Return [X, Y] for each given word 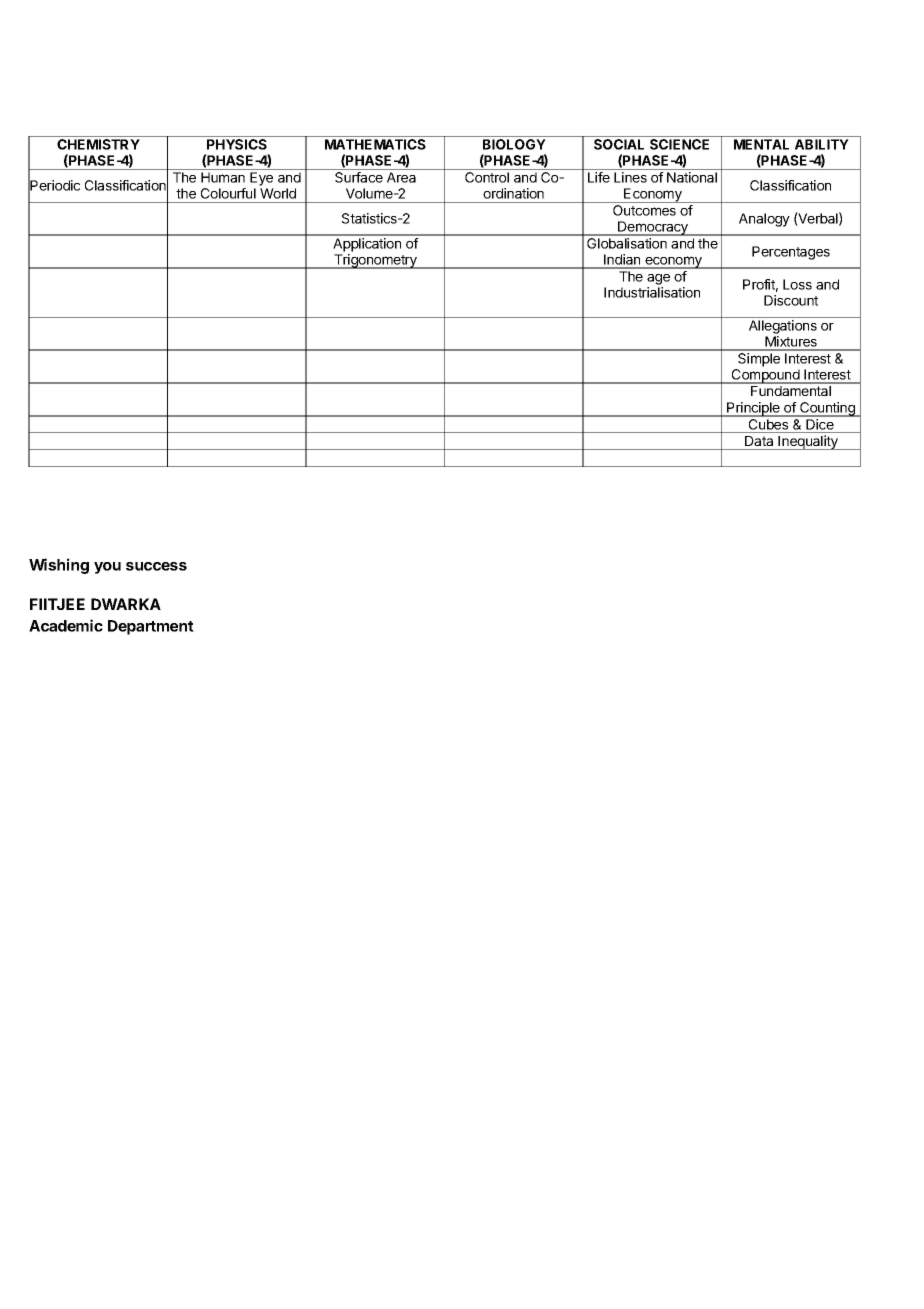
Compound [766, 376]
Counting [827, 409]
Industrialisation [652, 292]
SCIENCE [679, 144]
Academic [66, 625]
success [156, 566]
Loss [797, 284]
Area [401, 177]
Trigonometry [375, 261]
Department [151, 627]
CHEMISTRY [98, 144]
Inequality [808, 442]
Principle [753, 409]
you [107, 568]
